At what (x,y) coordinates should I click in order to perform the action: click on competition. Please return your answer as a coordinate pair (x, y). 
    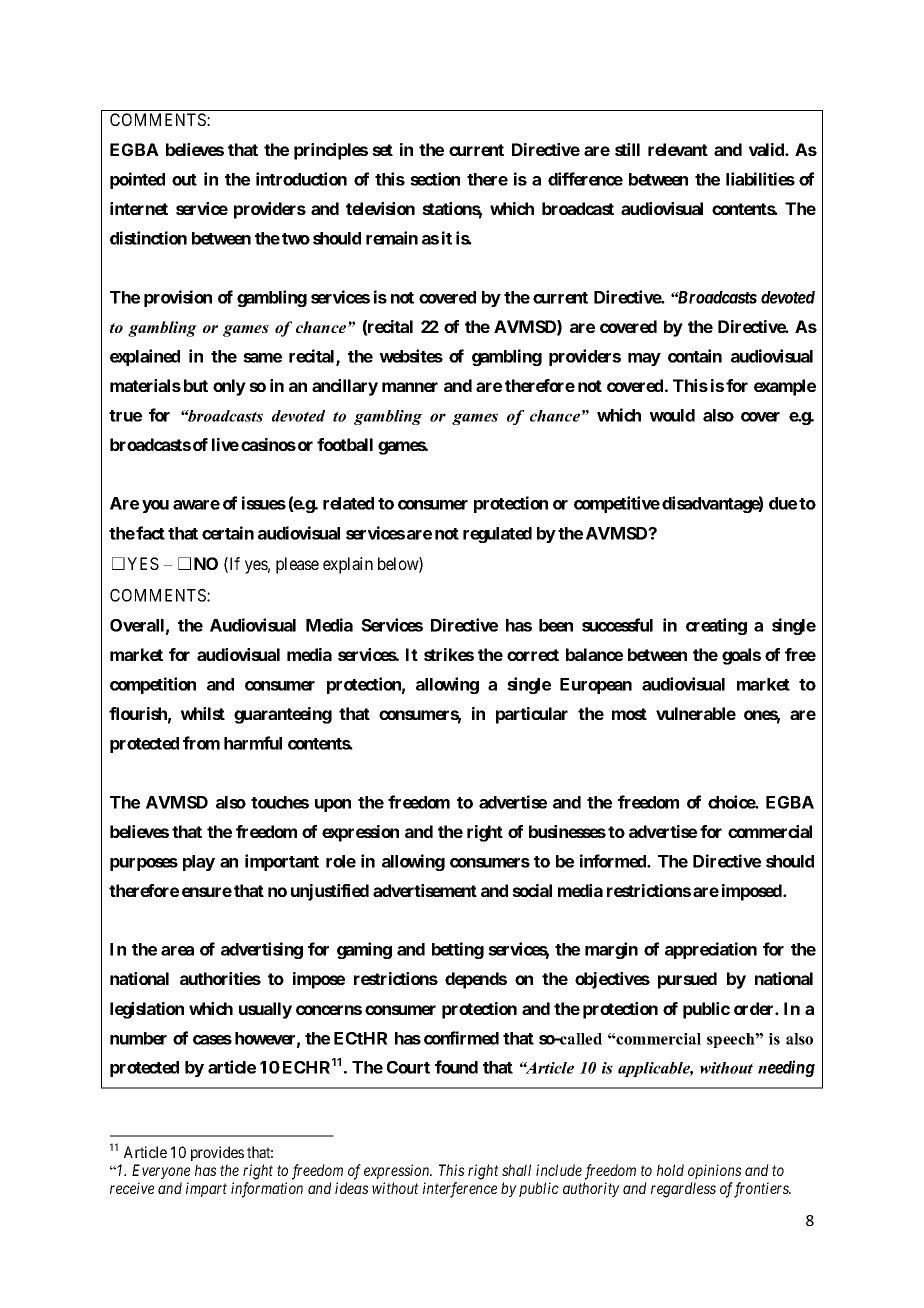
    Looking at the image, I should click on (153, 685).
